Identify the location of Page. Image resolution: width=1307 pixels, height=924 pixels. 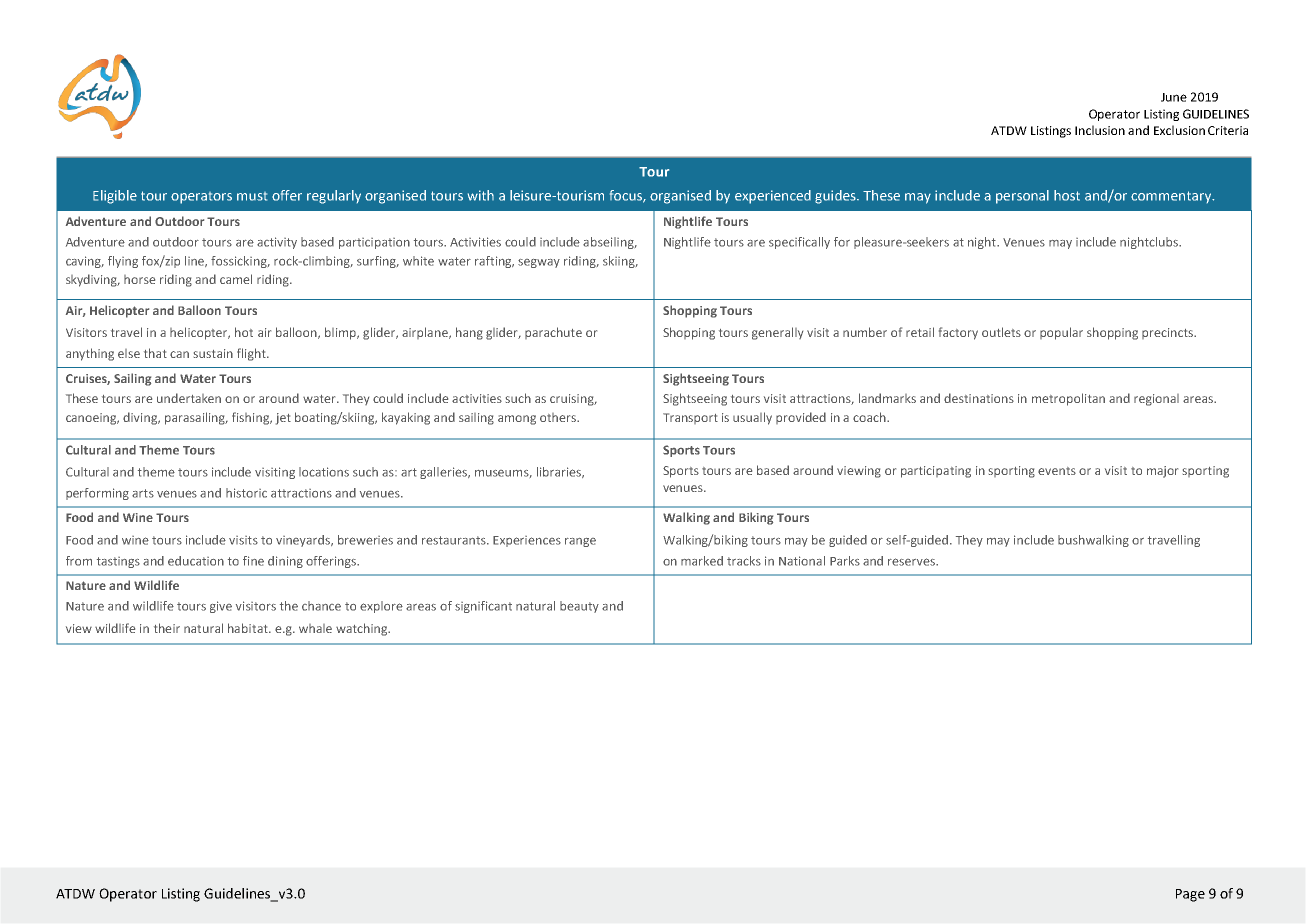
(1190, 895).
